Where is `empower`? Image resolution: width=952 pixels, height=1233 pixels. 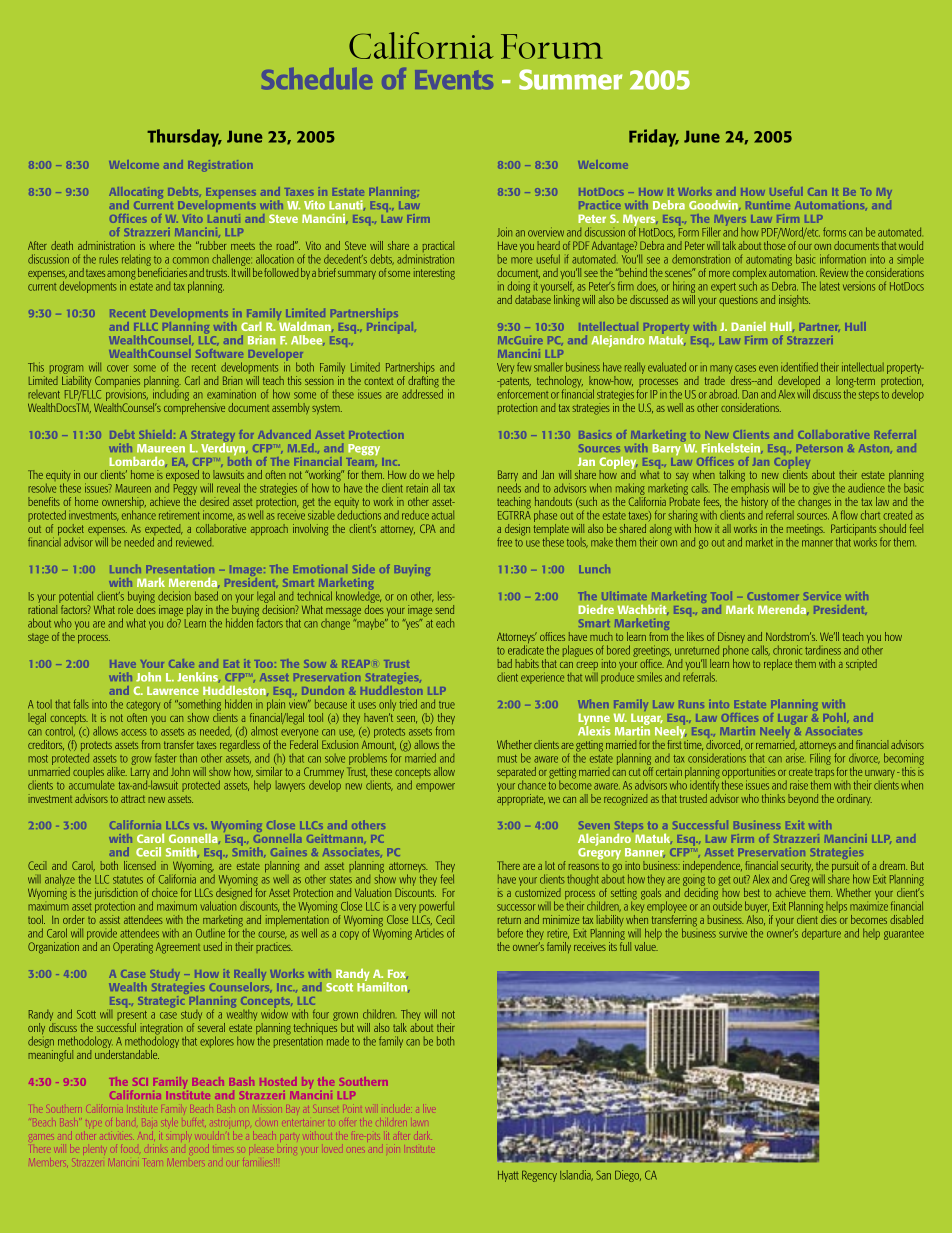
empower is located at coordinates (435, 787).
